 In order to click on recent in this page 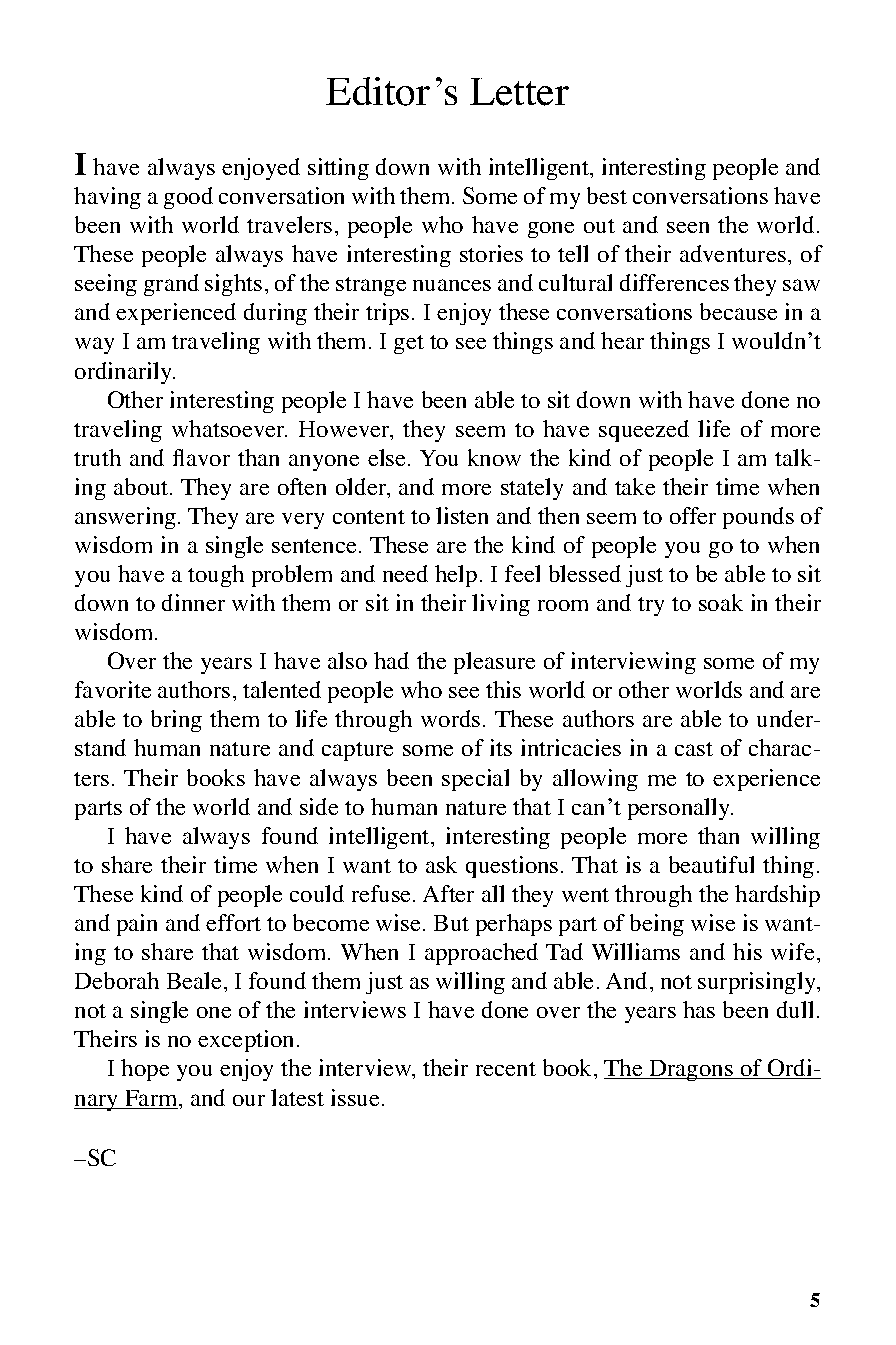, I will do `click(506, 1069)`.
